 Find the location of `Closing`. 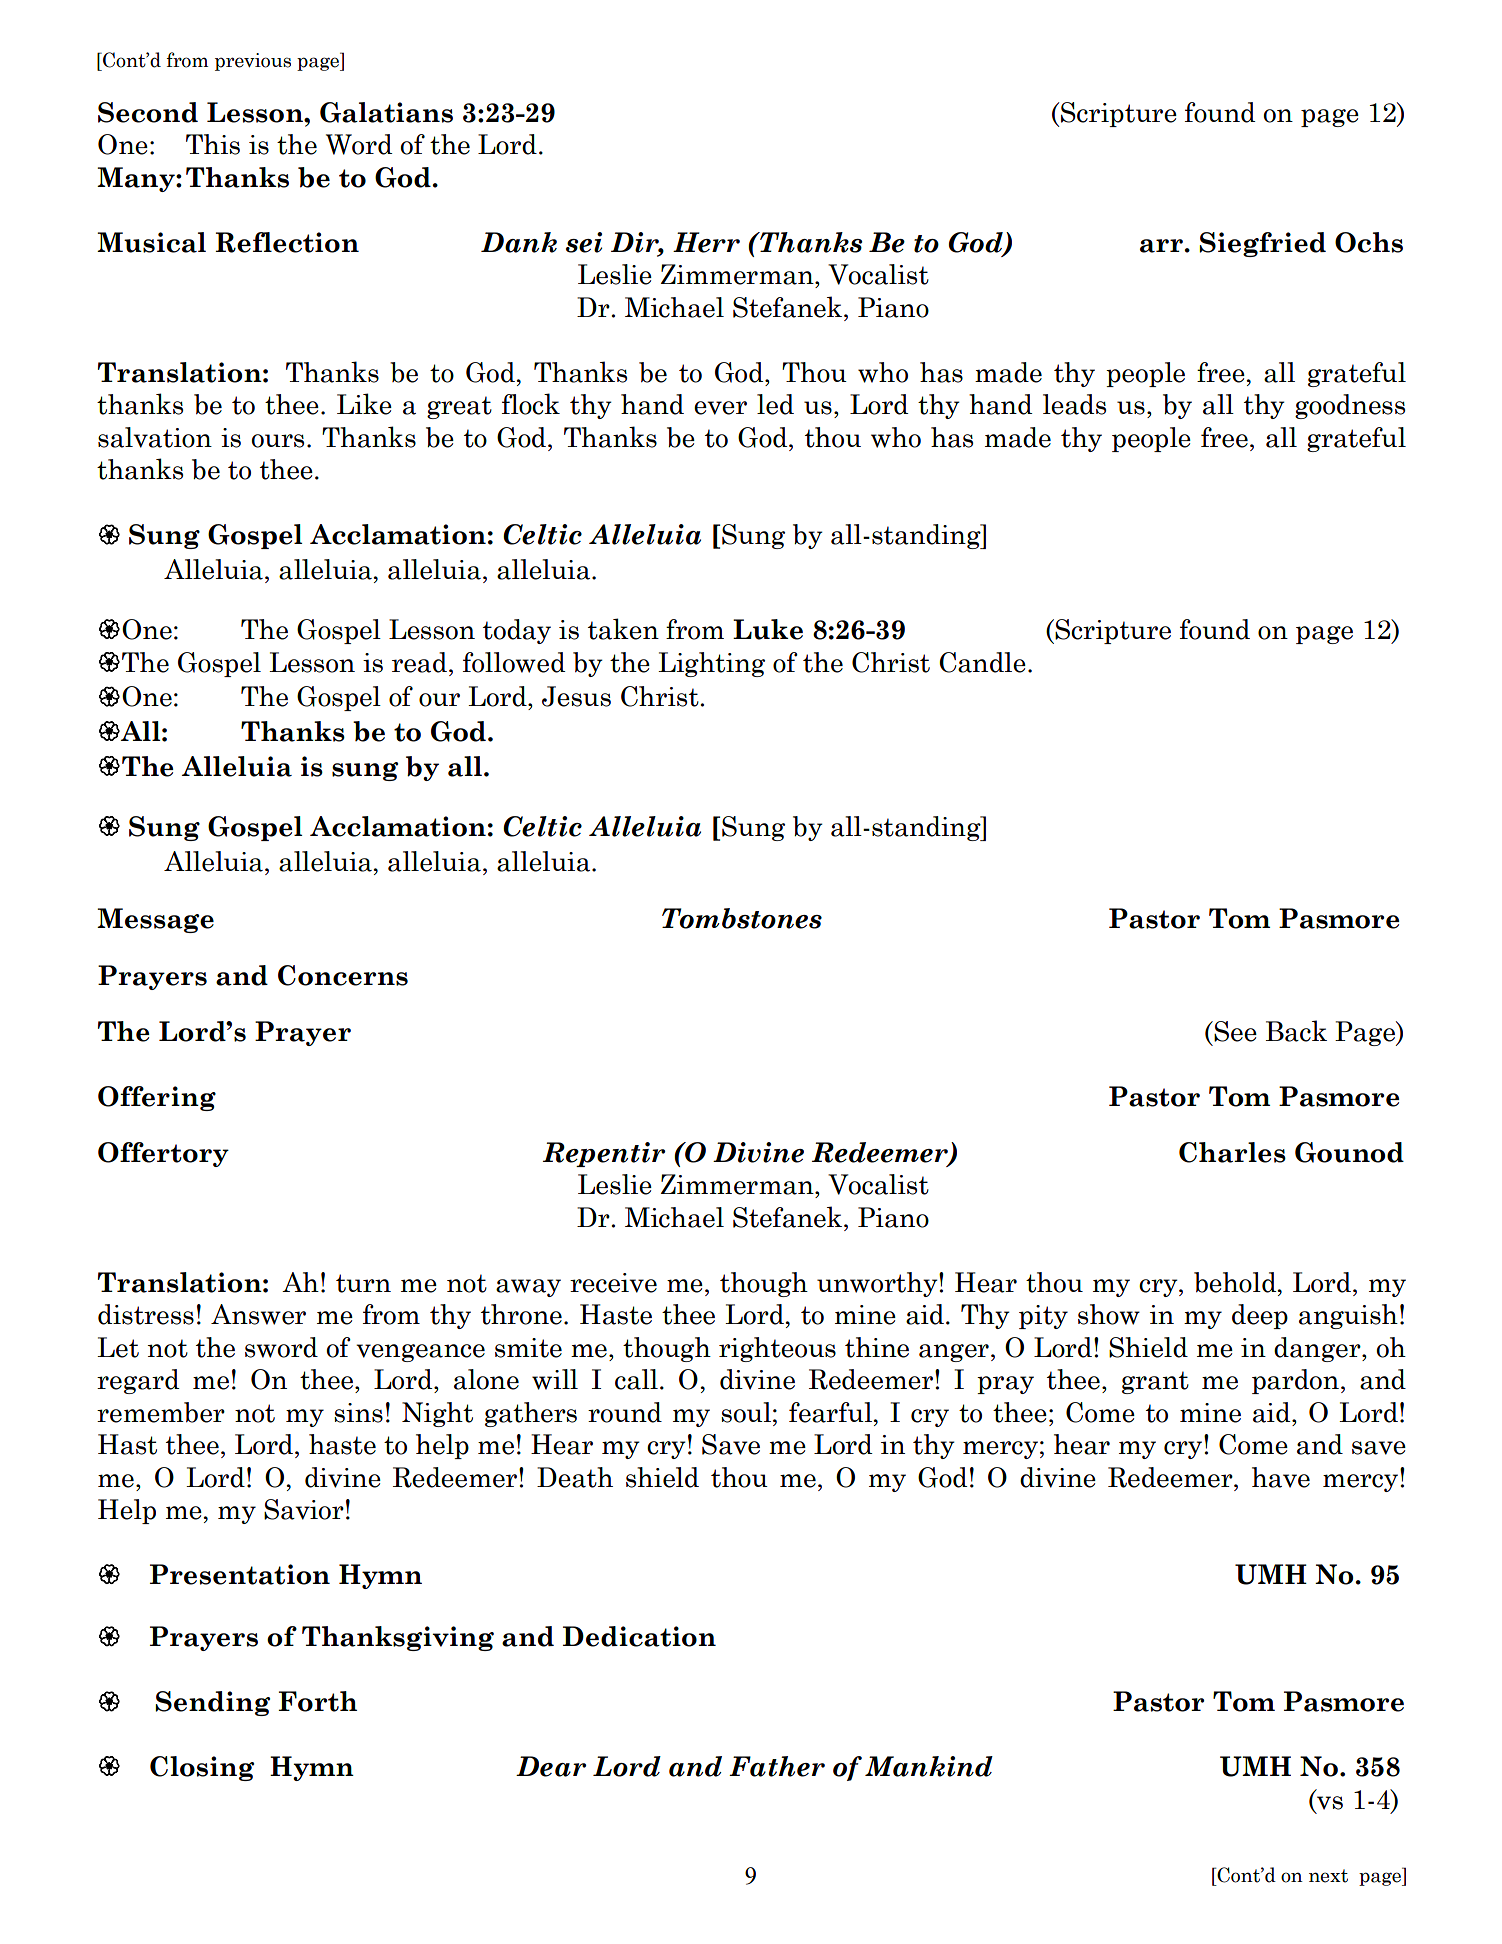

Closing is located at coordinates (202, 1768).
